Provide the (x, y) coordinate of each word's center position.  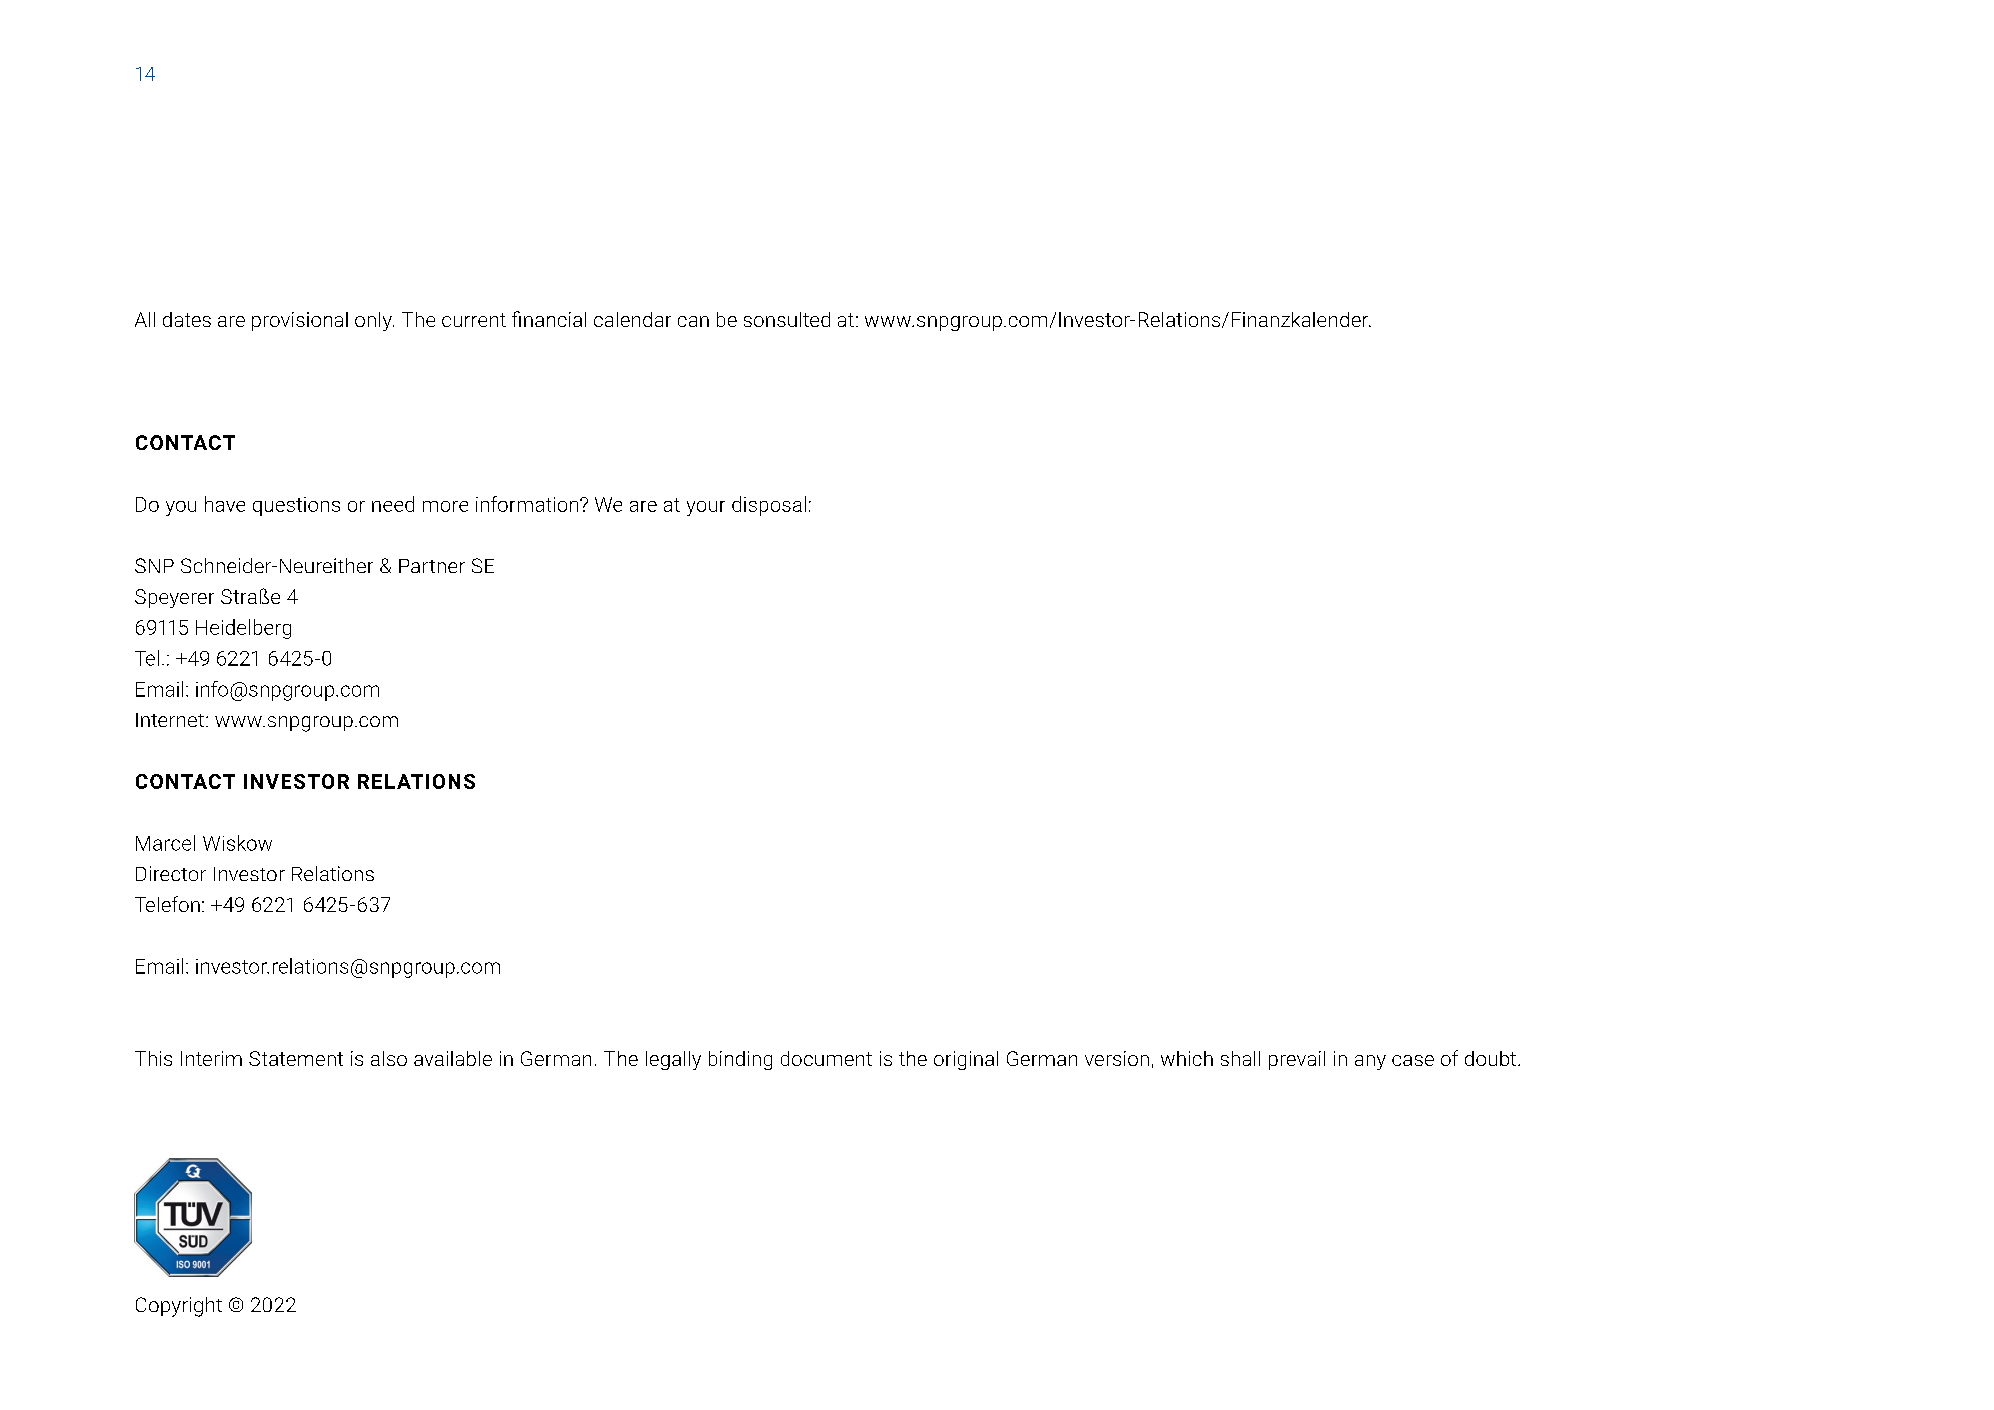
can (693, 321)
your (706, 508)
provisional (300, 321)
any (1370, 1062)
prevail (1297, 1060)
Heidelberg (243, 629)
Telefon (167, 904)
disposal (769, 506)
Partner (432, 566)
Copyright (179, 1307)
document (826, 1058)
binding (740, 1060)
